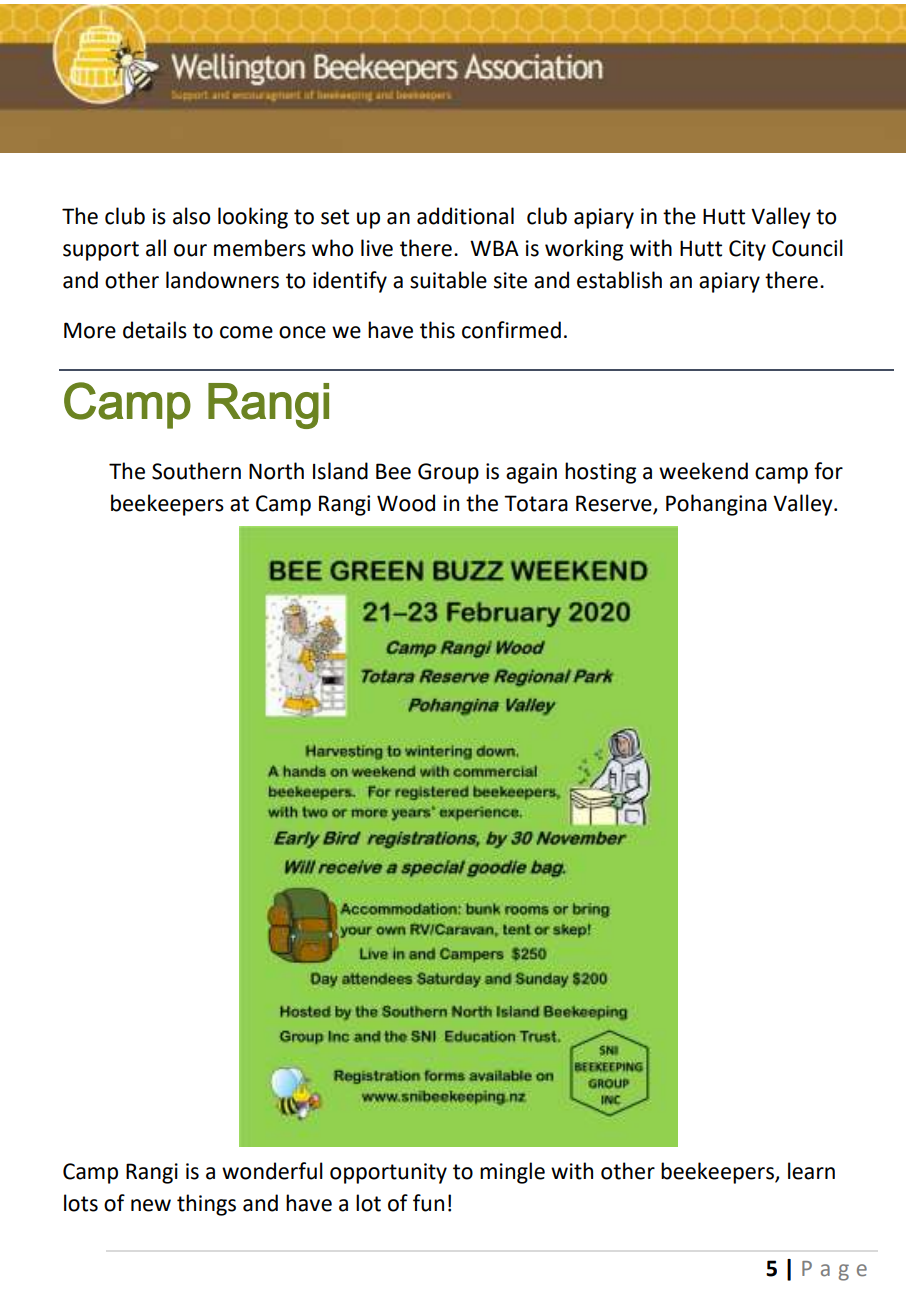 The image size is (924, 1313). I want to click on Southern, so click(196, 471).
